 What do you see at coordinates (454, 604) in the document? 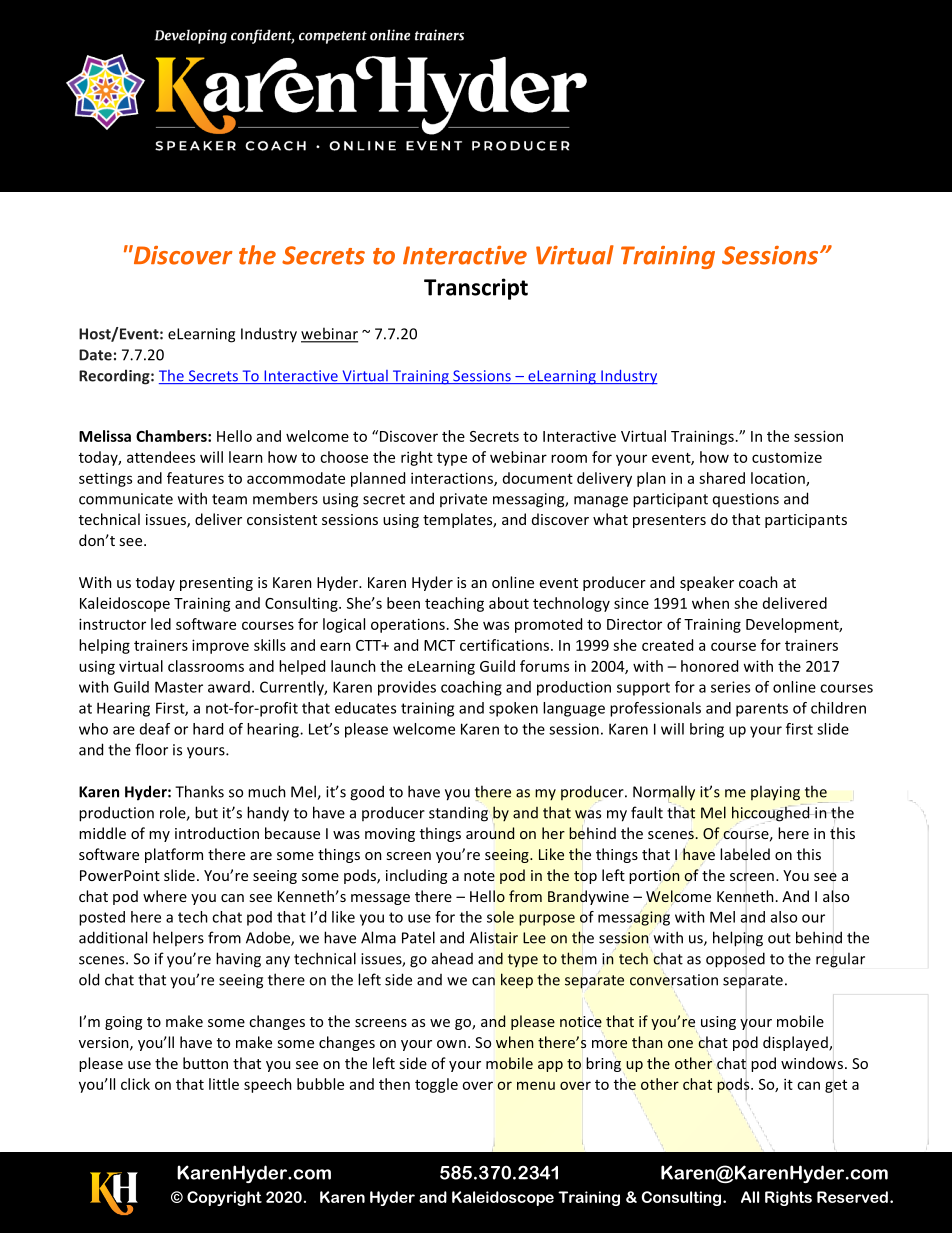
I see `teaching` at bounding box center [454, 604].
